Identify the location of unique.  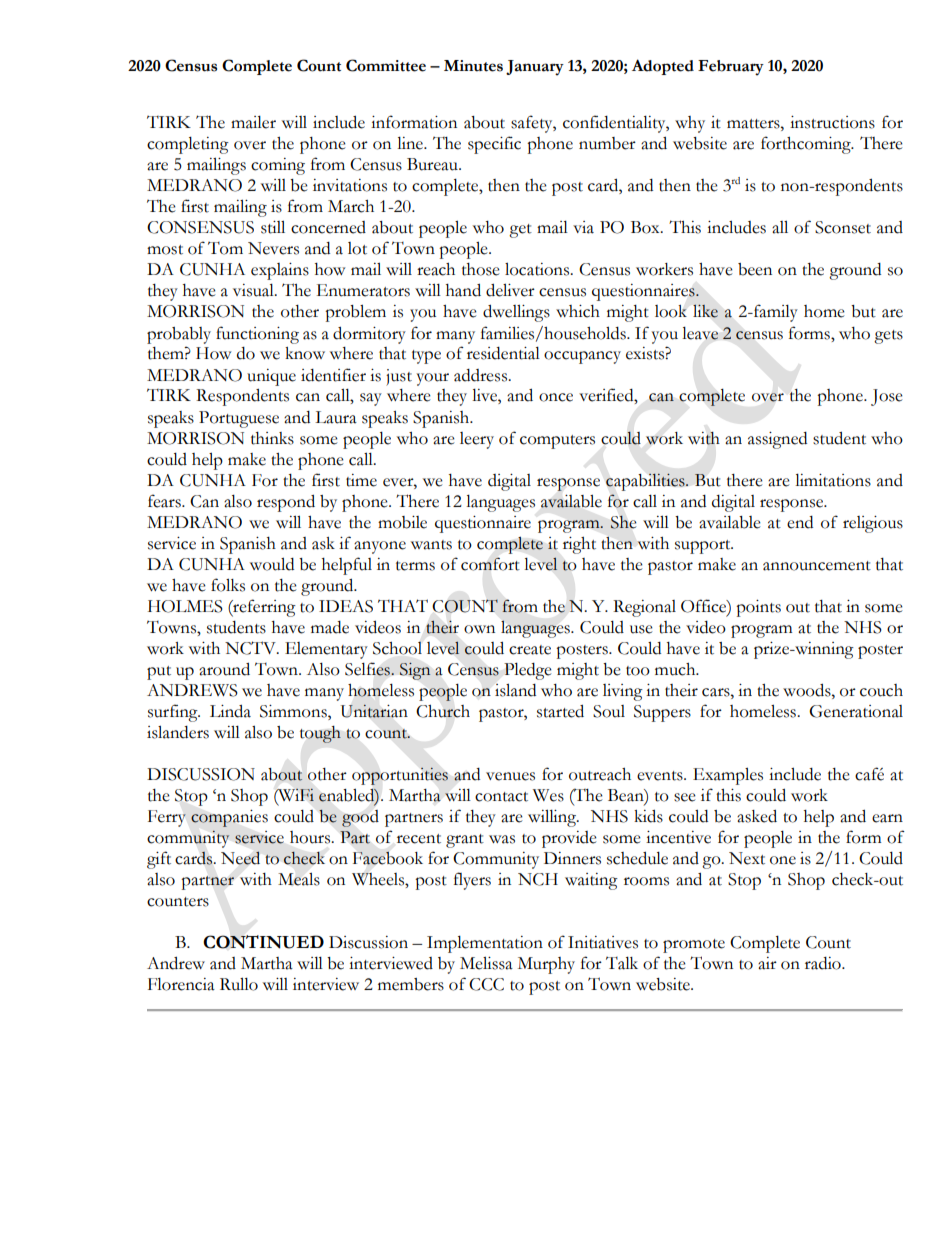
(271, 377).
